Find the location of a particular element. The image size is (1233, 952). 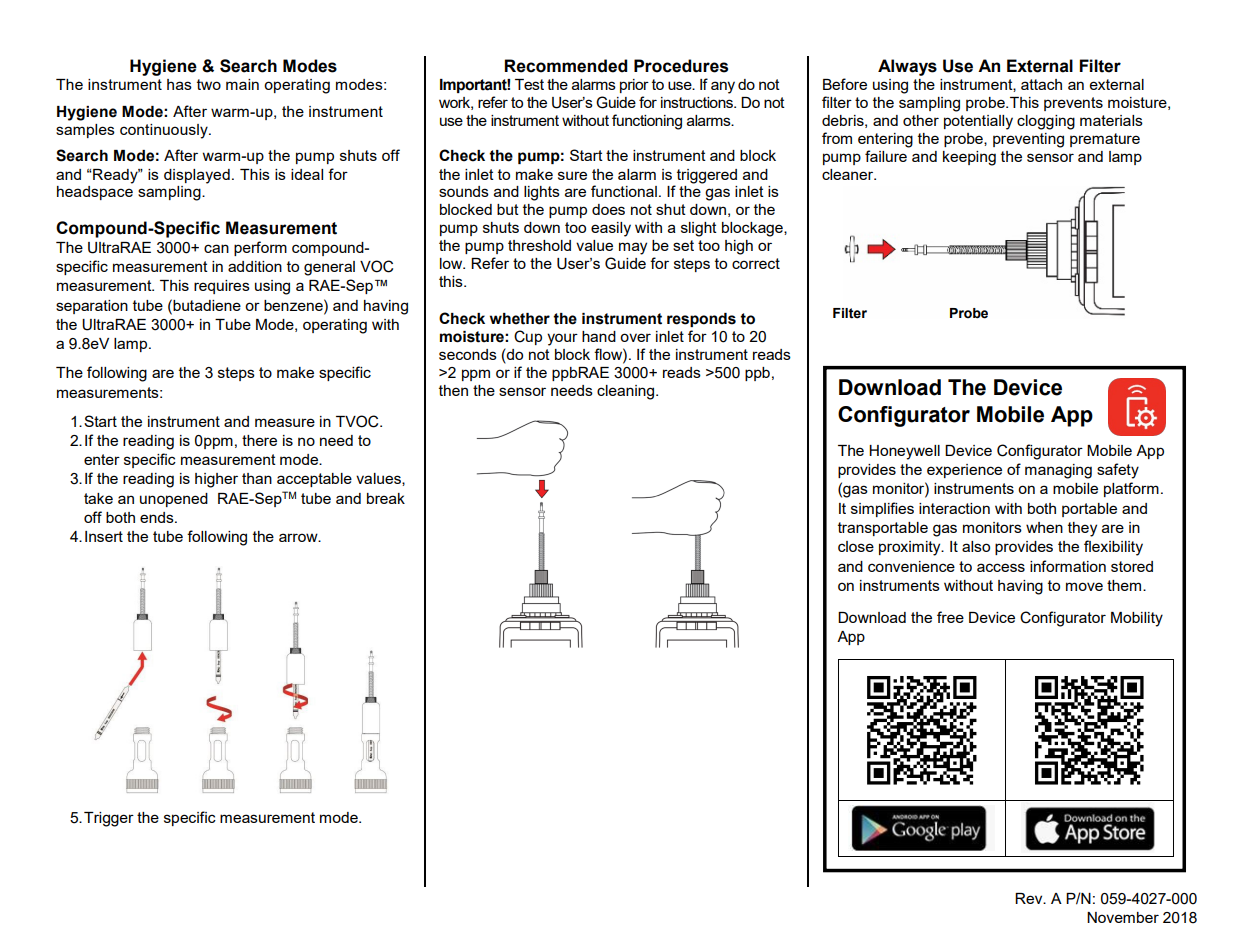

experience is located at coordinates (964, 471).
